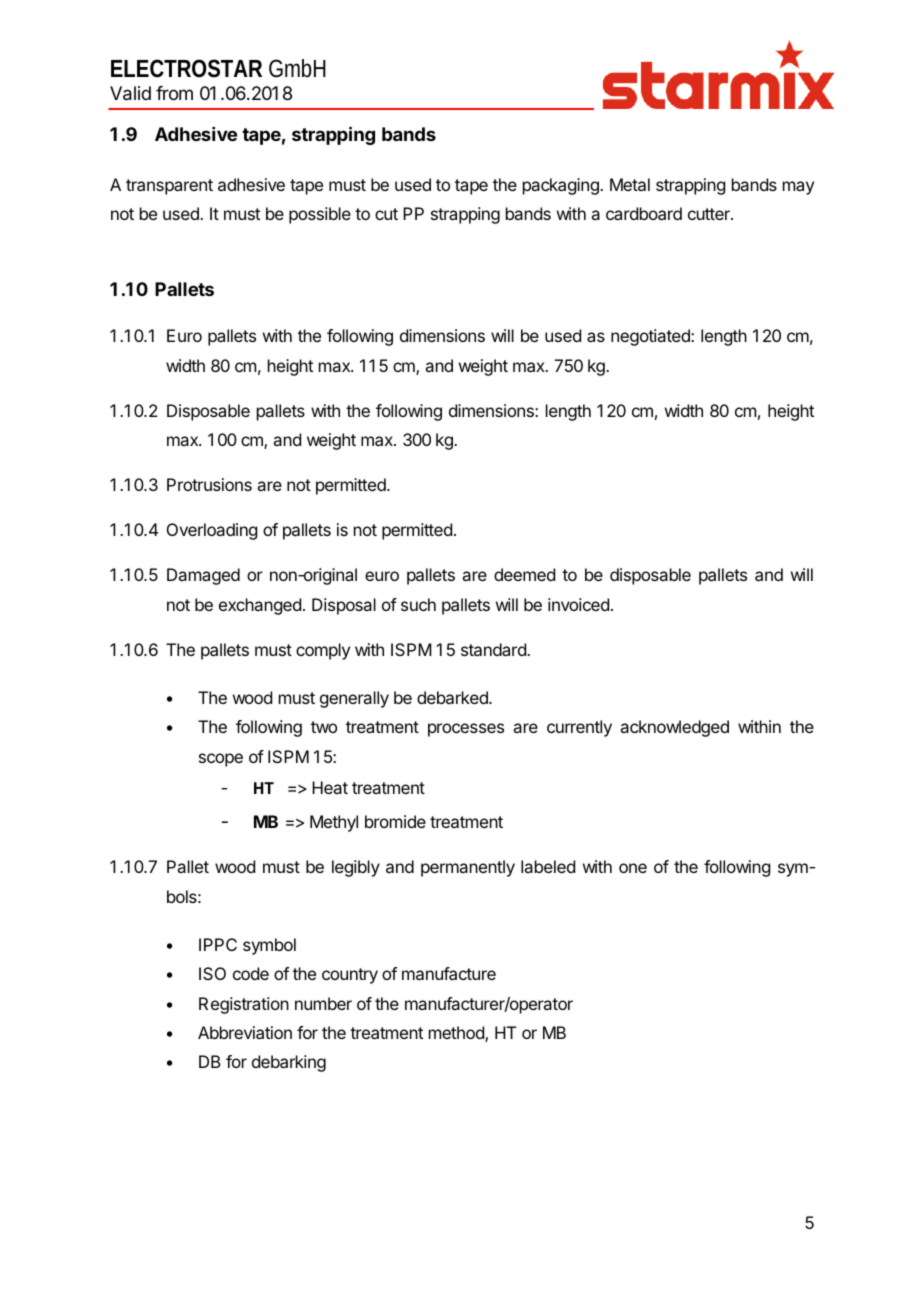  Describe the element at coordinates (562, 186) in the page. I see `packaging` at that location.
